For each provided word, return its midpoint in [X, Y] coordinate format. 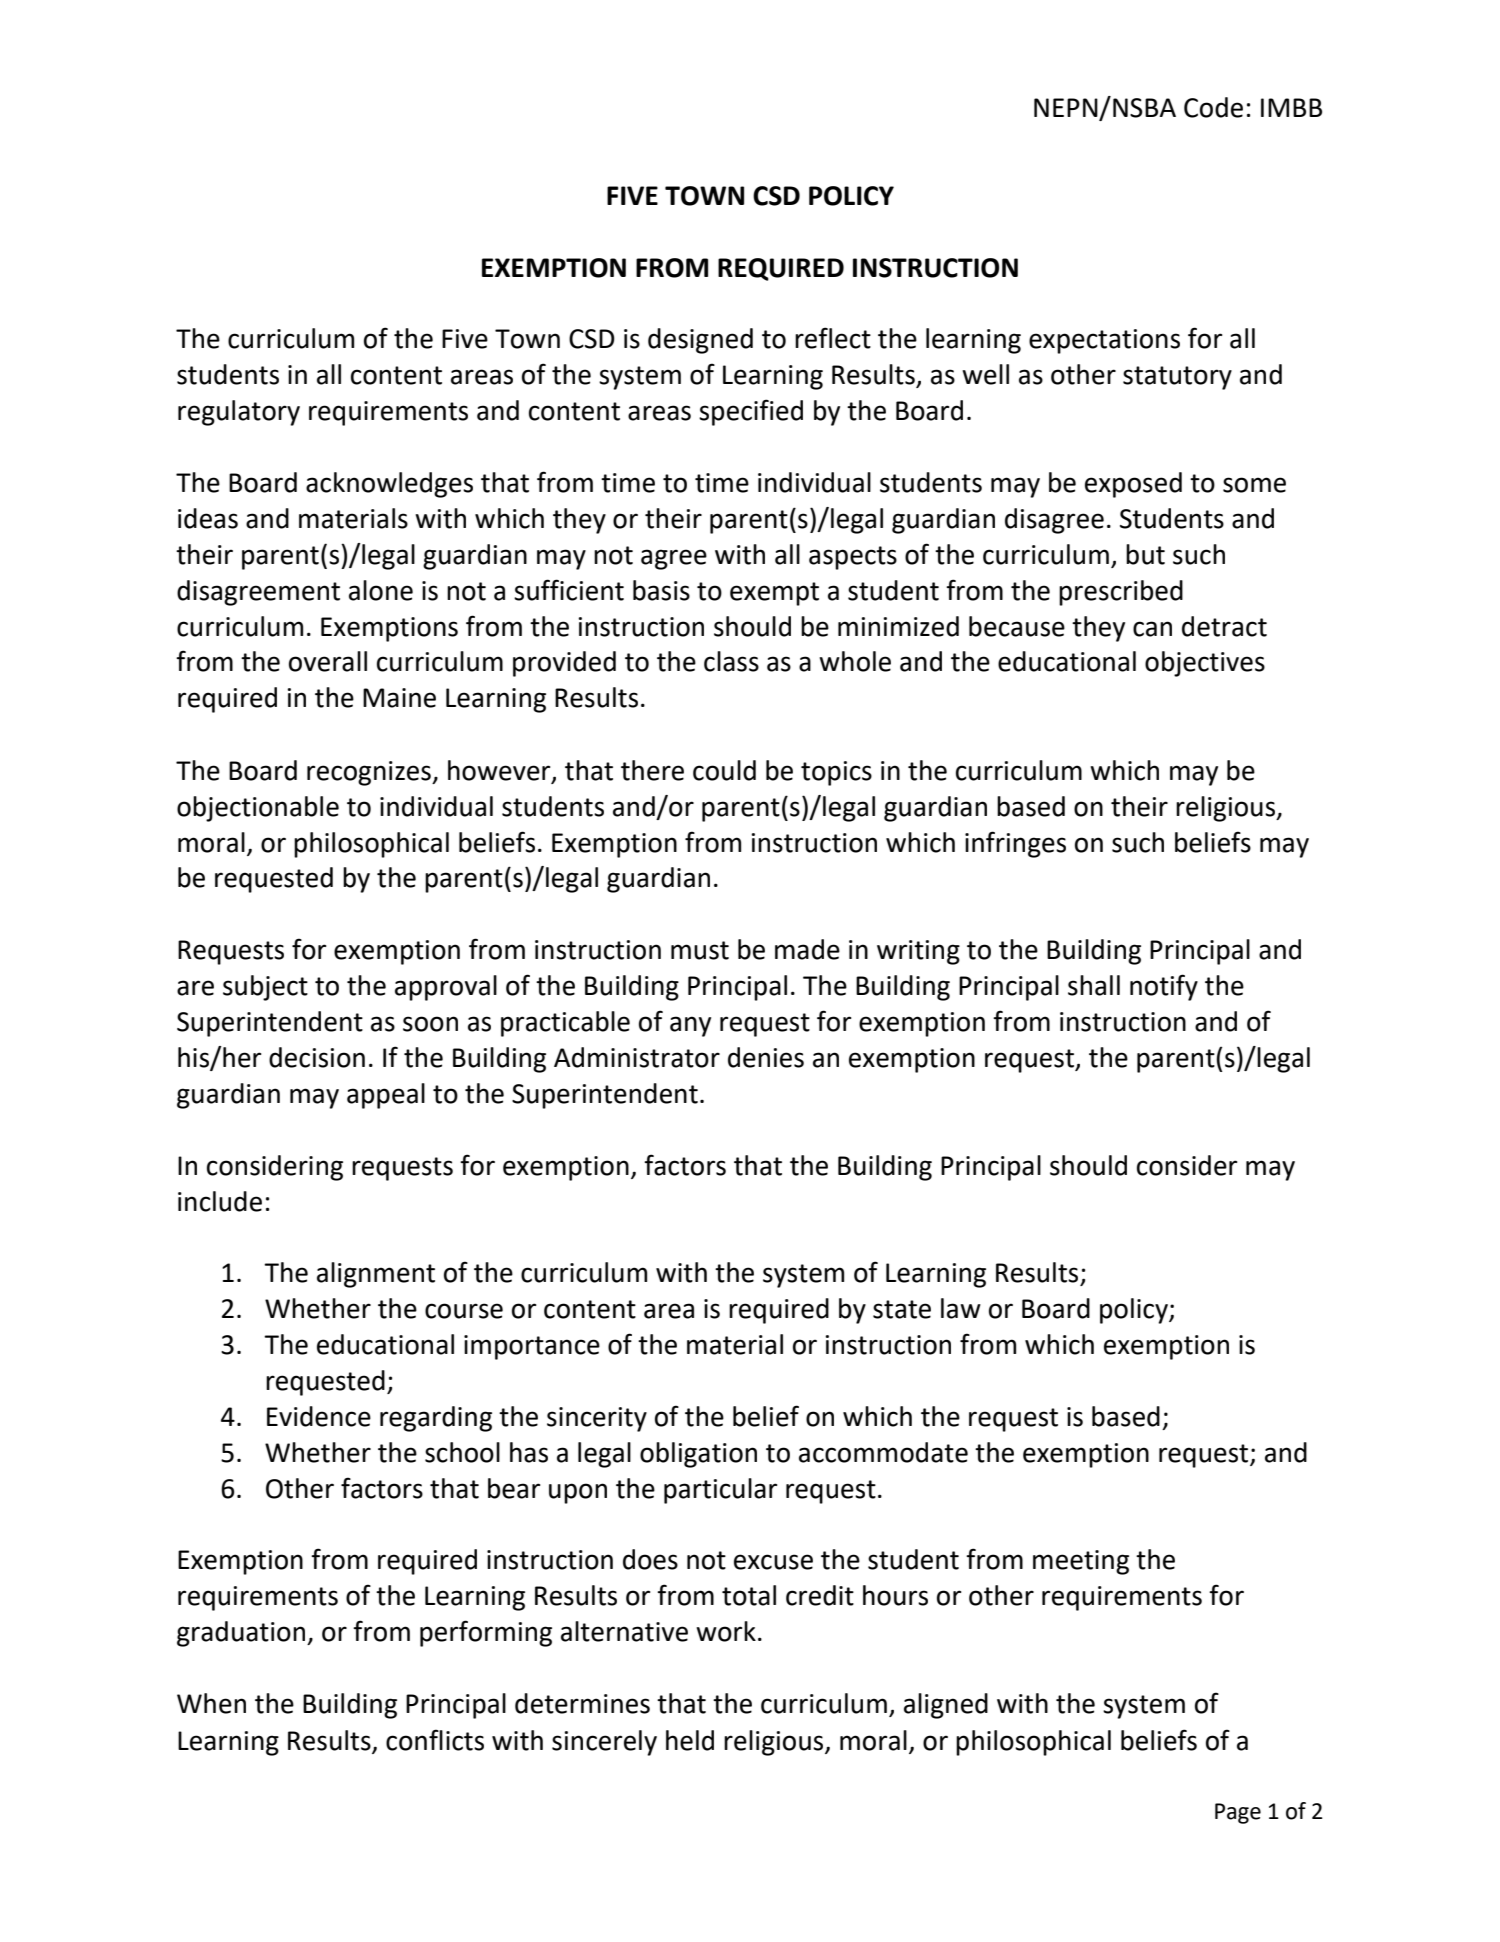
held [690, 1740]
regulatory [239, 413]
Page [1238, 1813]
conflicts [435, 1740]
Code [1213, 107]
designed [700, 341]
